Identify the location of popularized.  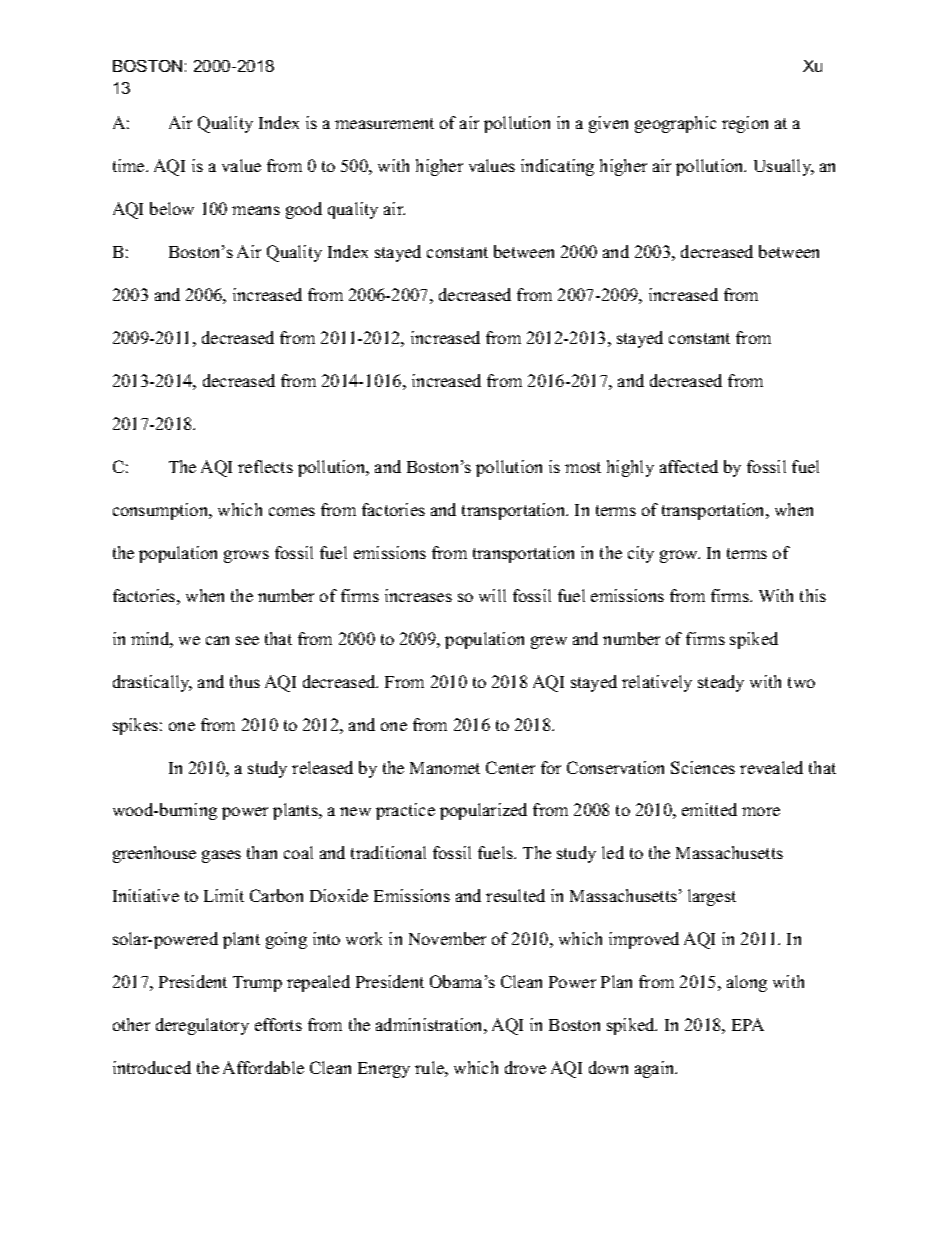
(483, 811).
